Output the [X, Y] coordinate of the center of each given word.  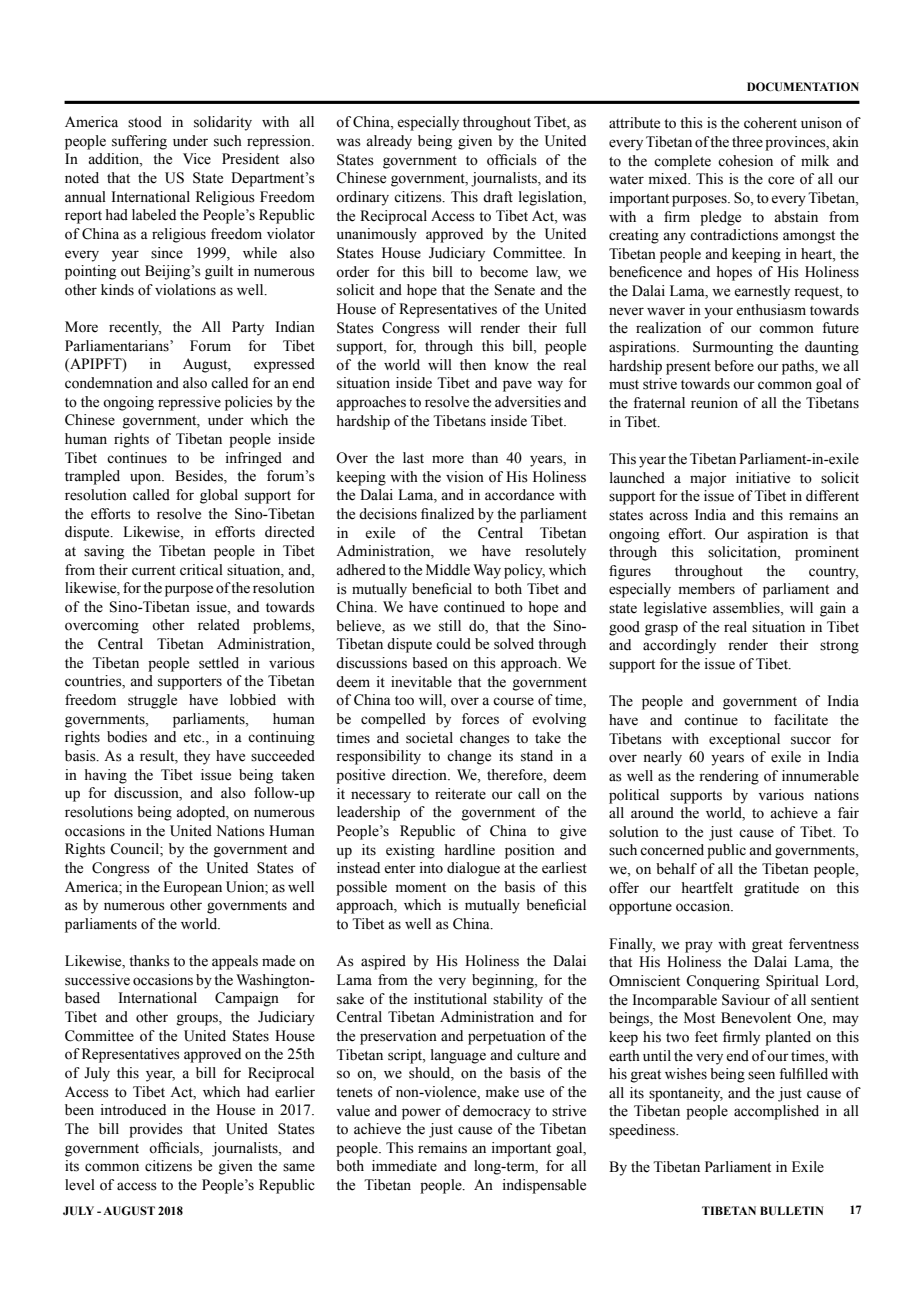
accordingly [679, 646]
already [389, 142]
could [453, 644]
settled [219, 663]
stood [145, 122]
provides [156, 1130]
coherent [770, 123]
